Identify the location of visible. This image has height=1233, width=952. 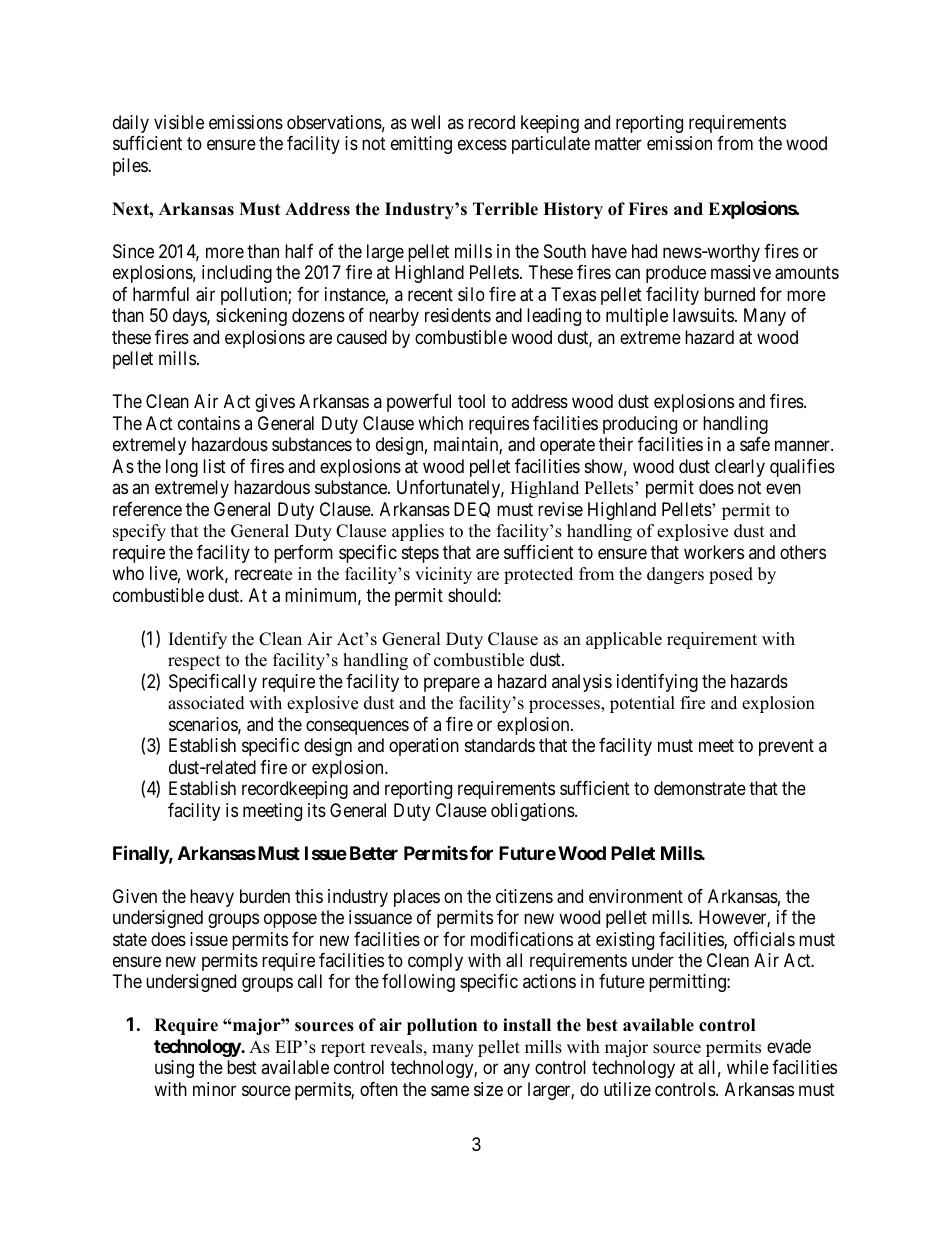
(179, 122).
